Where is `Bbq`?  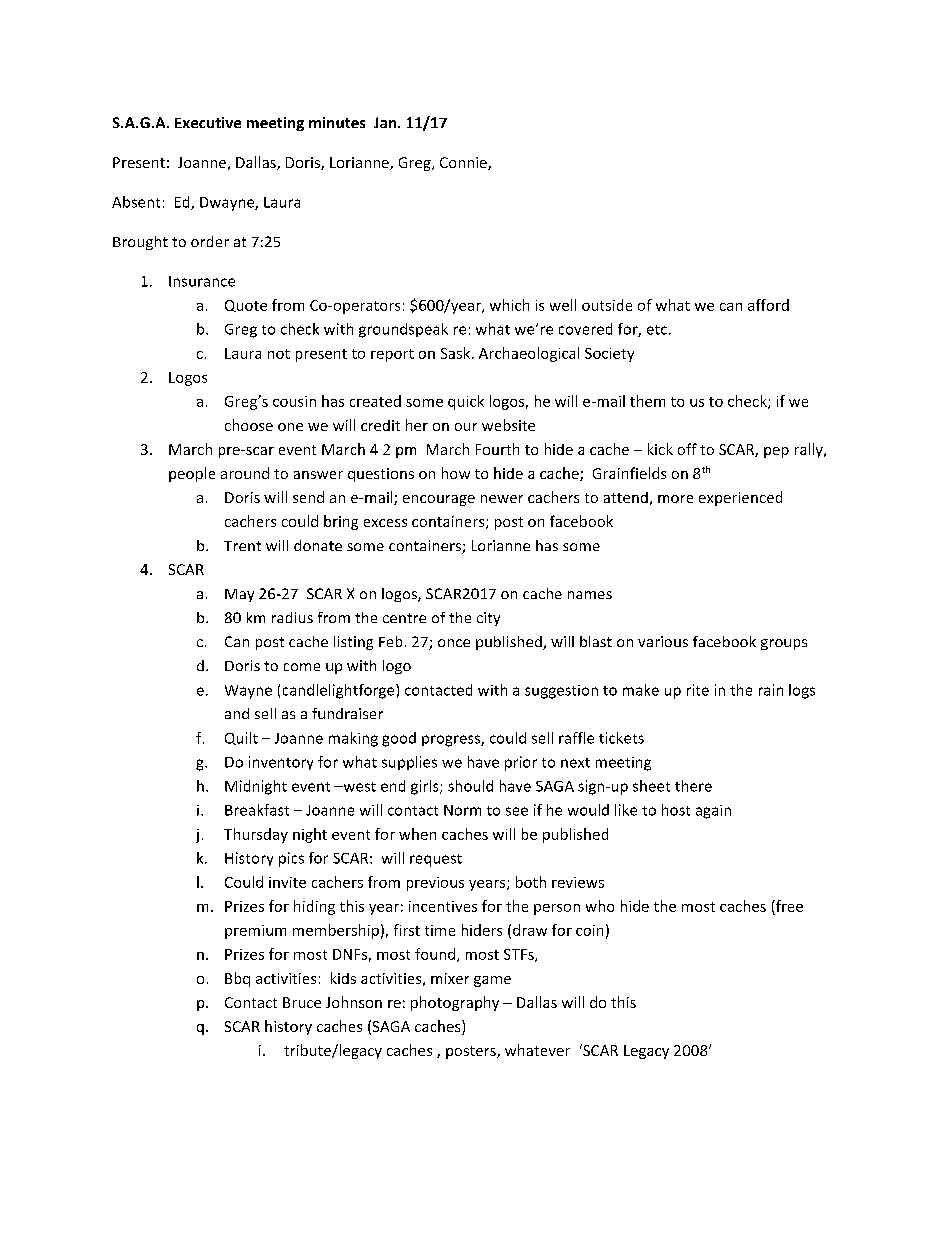 Bbq is located at coordinates (237, 979).
